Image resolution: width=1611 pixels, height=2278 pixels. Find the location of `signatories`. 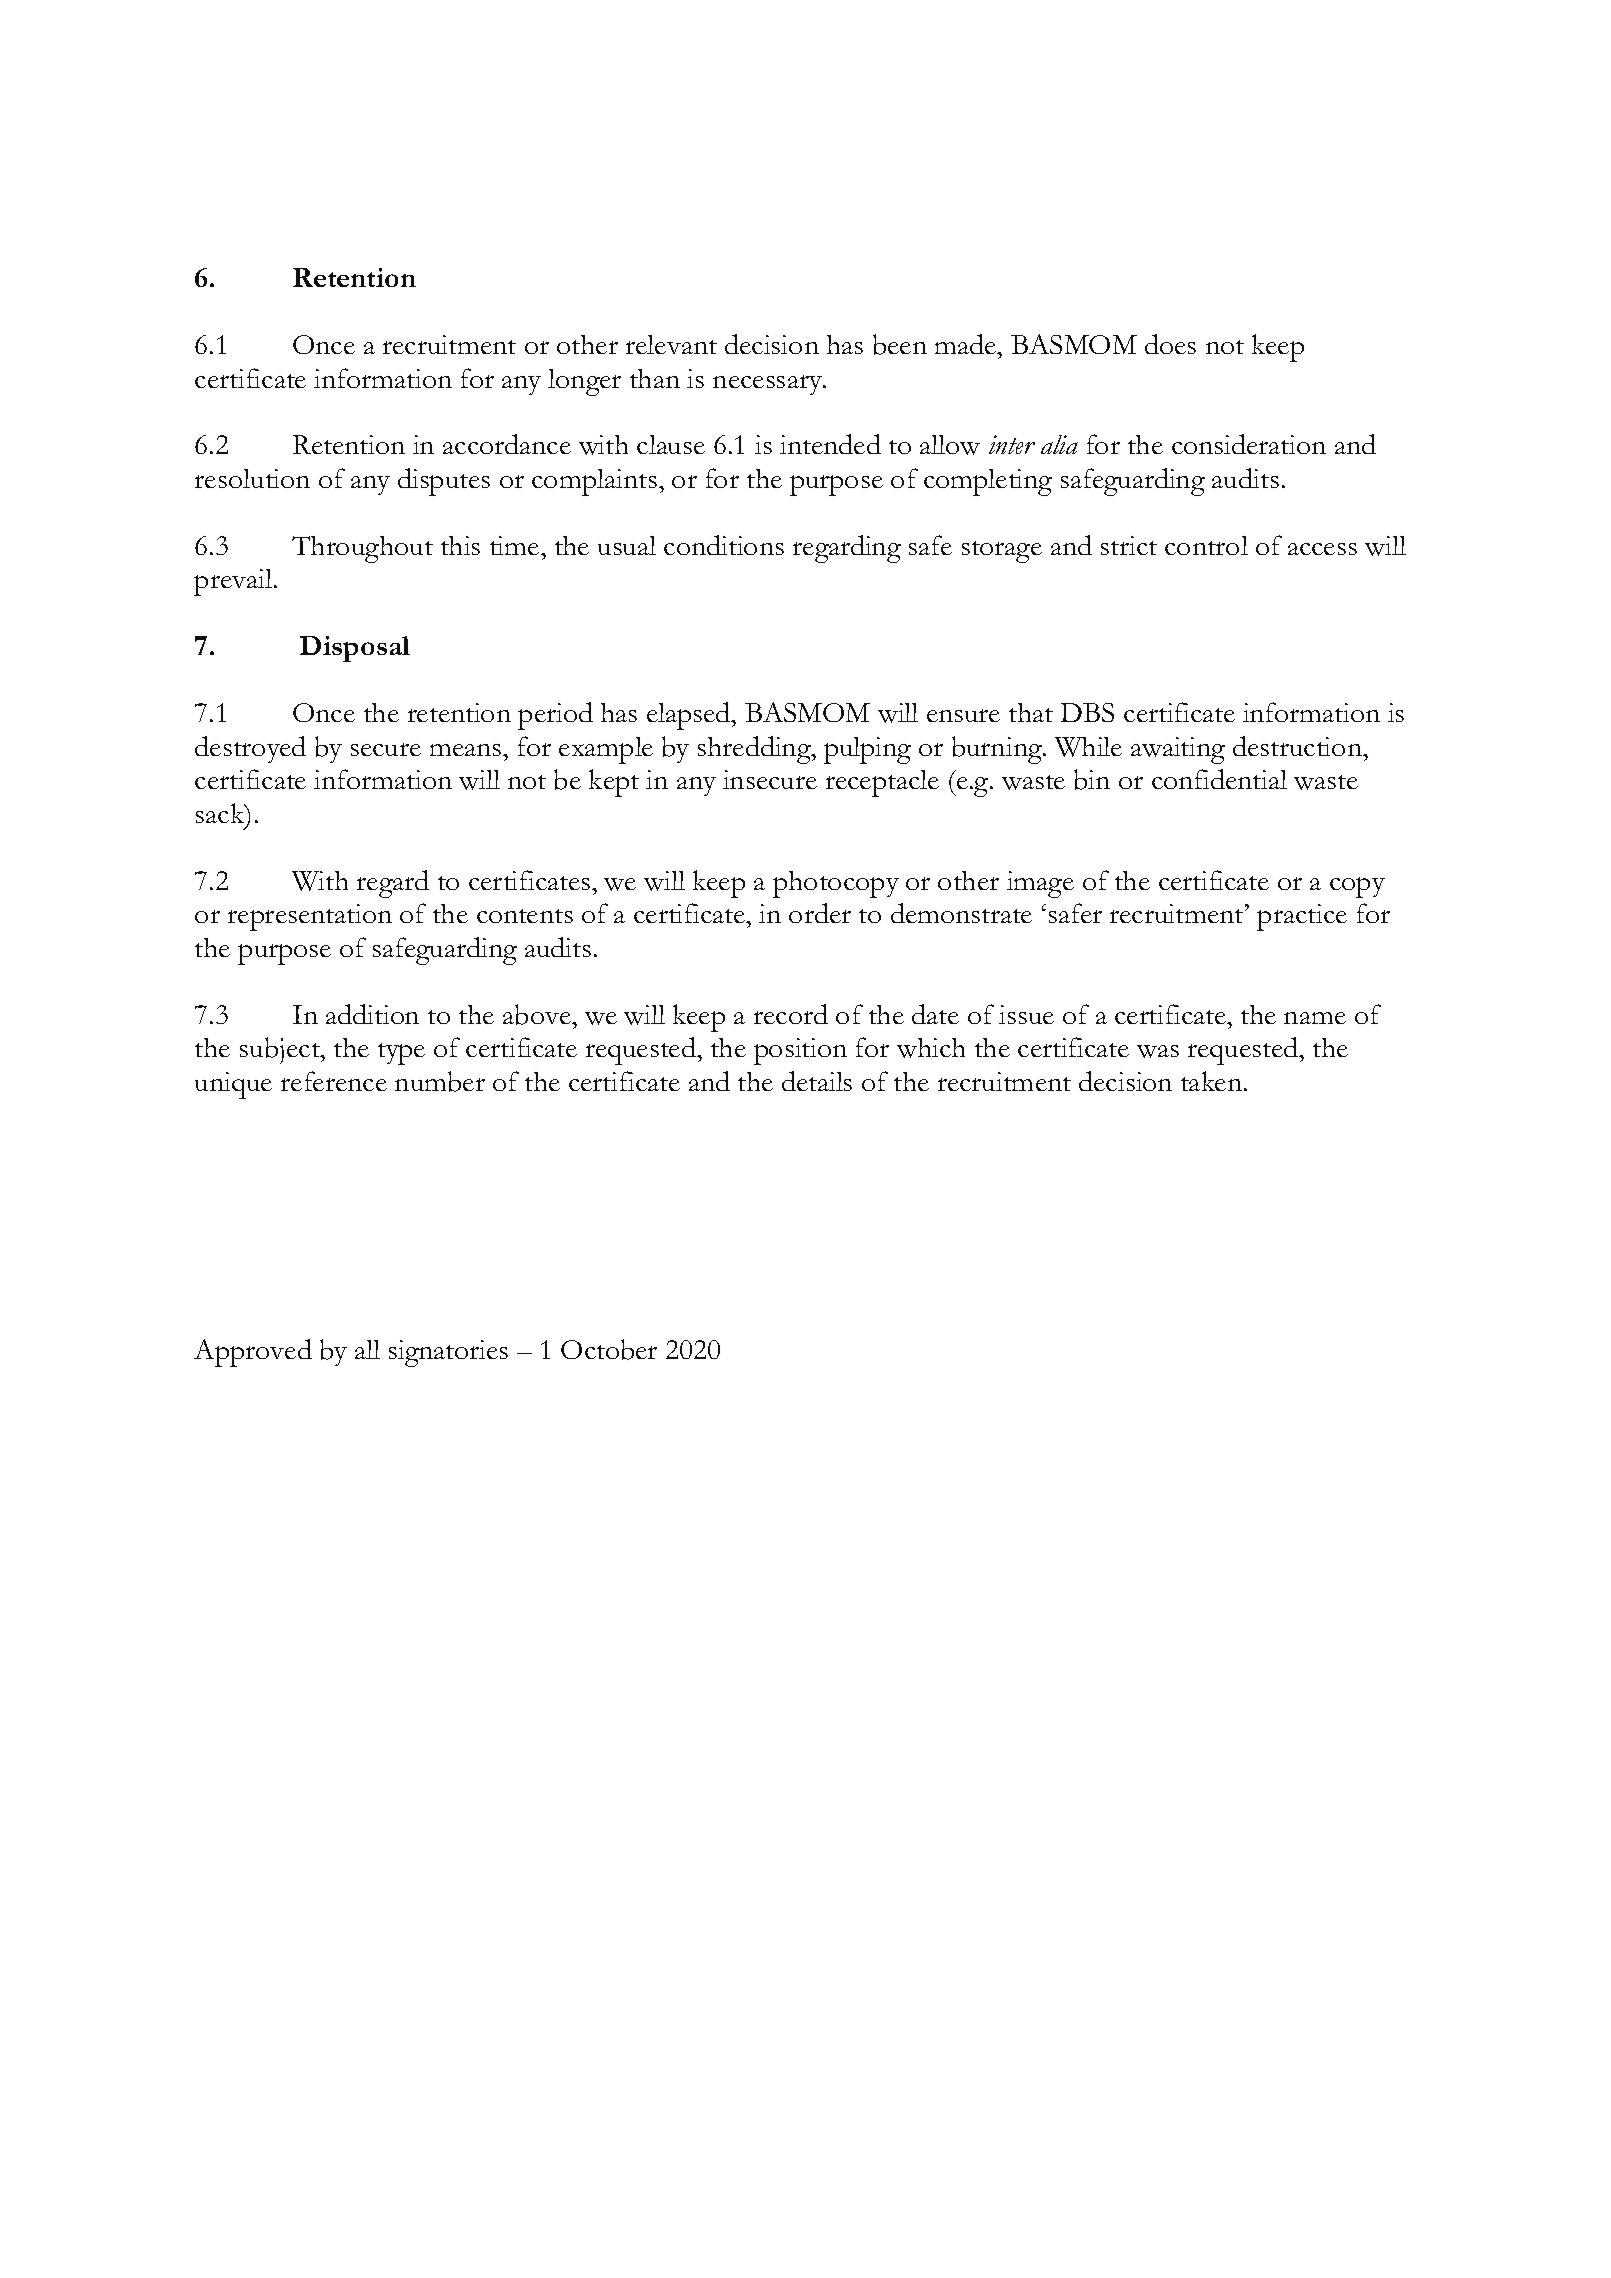

signatories is located at coordinates (448, 1353).
